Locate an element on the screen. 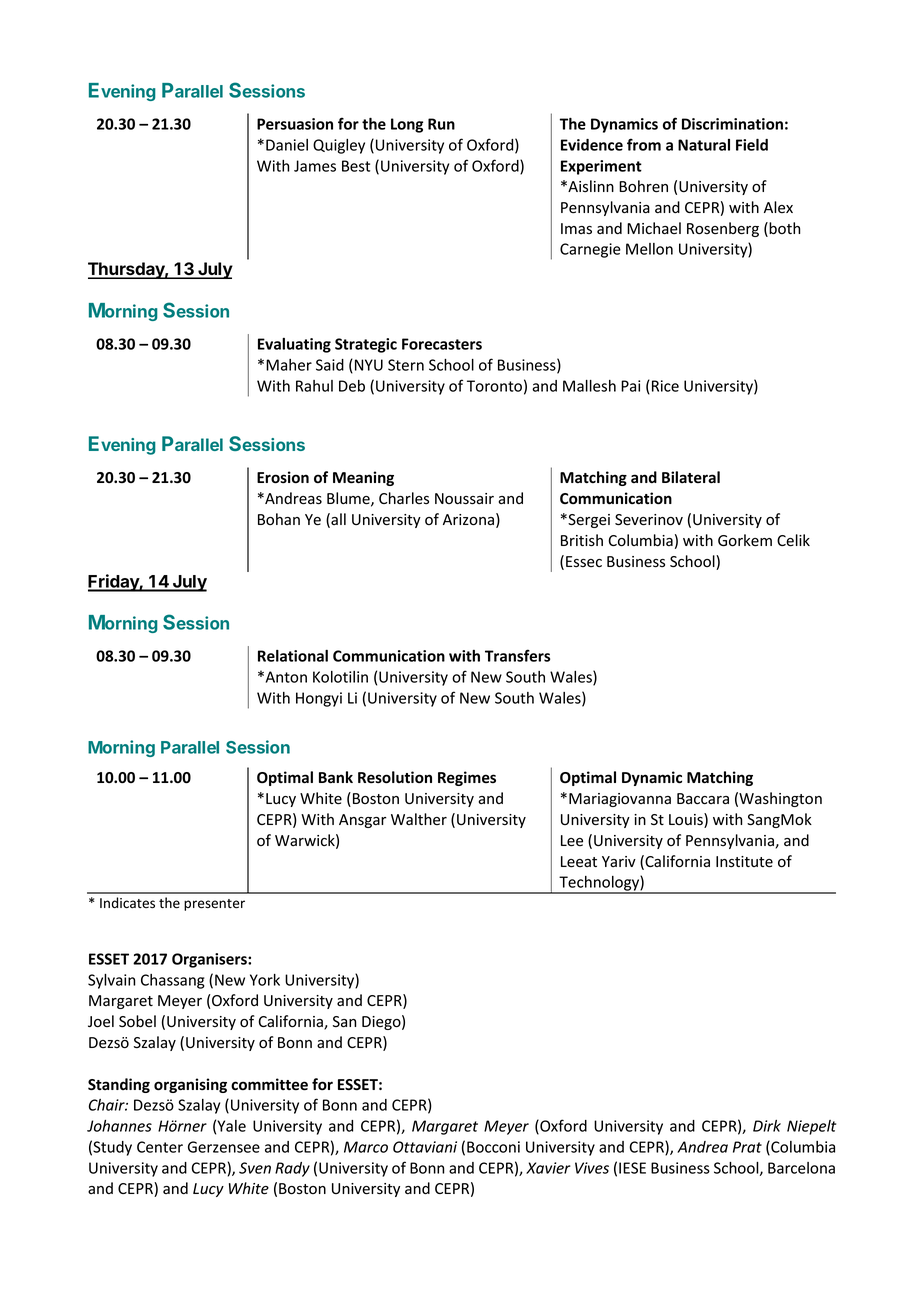 The image size is (924, 1308). British is located at coordinates (582, 540).
